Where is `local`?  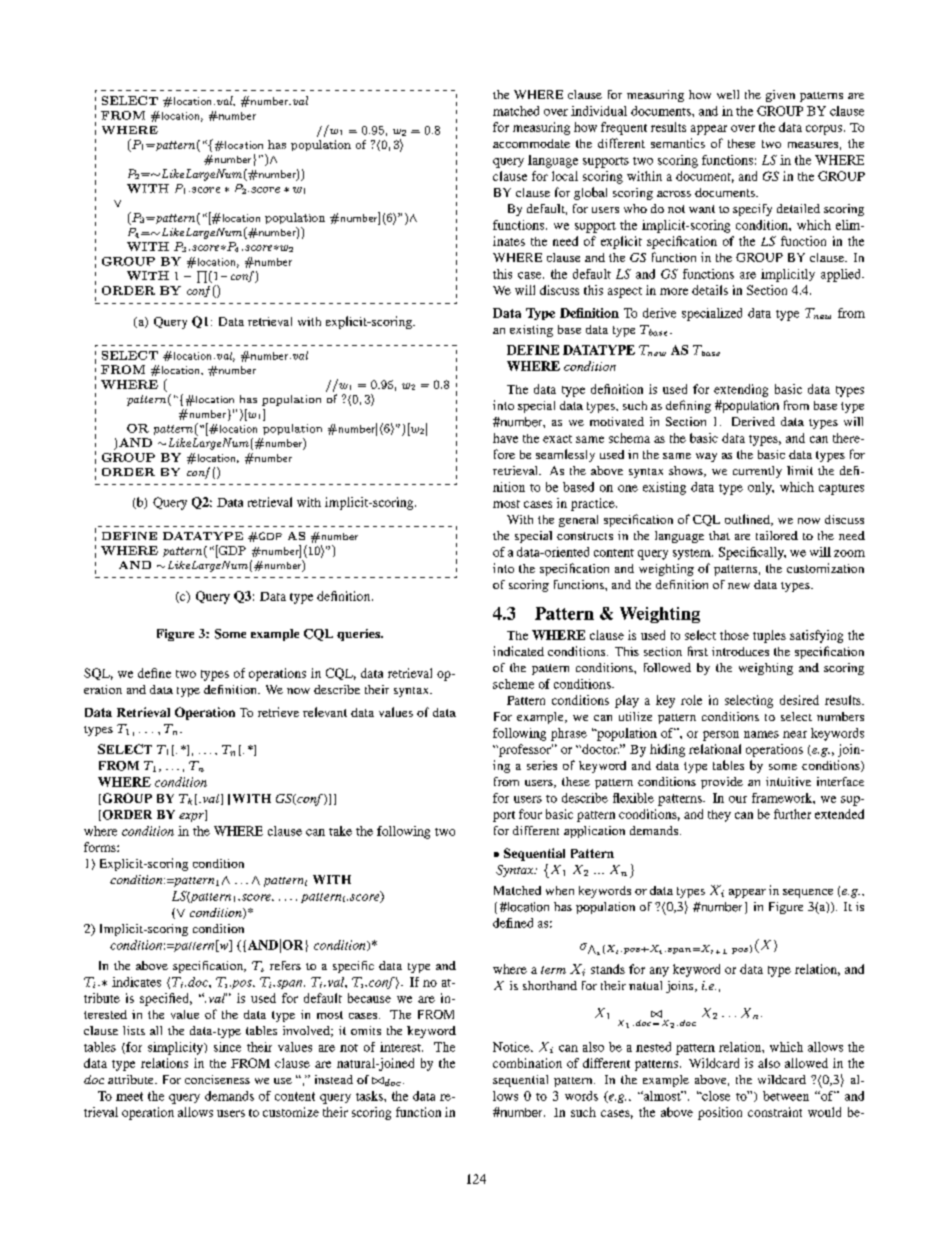
local is located at coordinates (565, 176).
